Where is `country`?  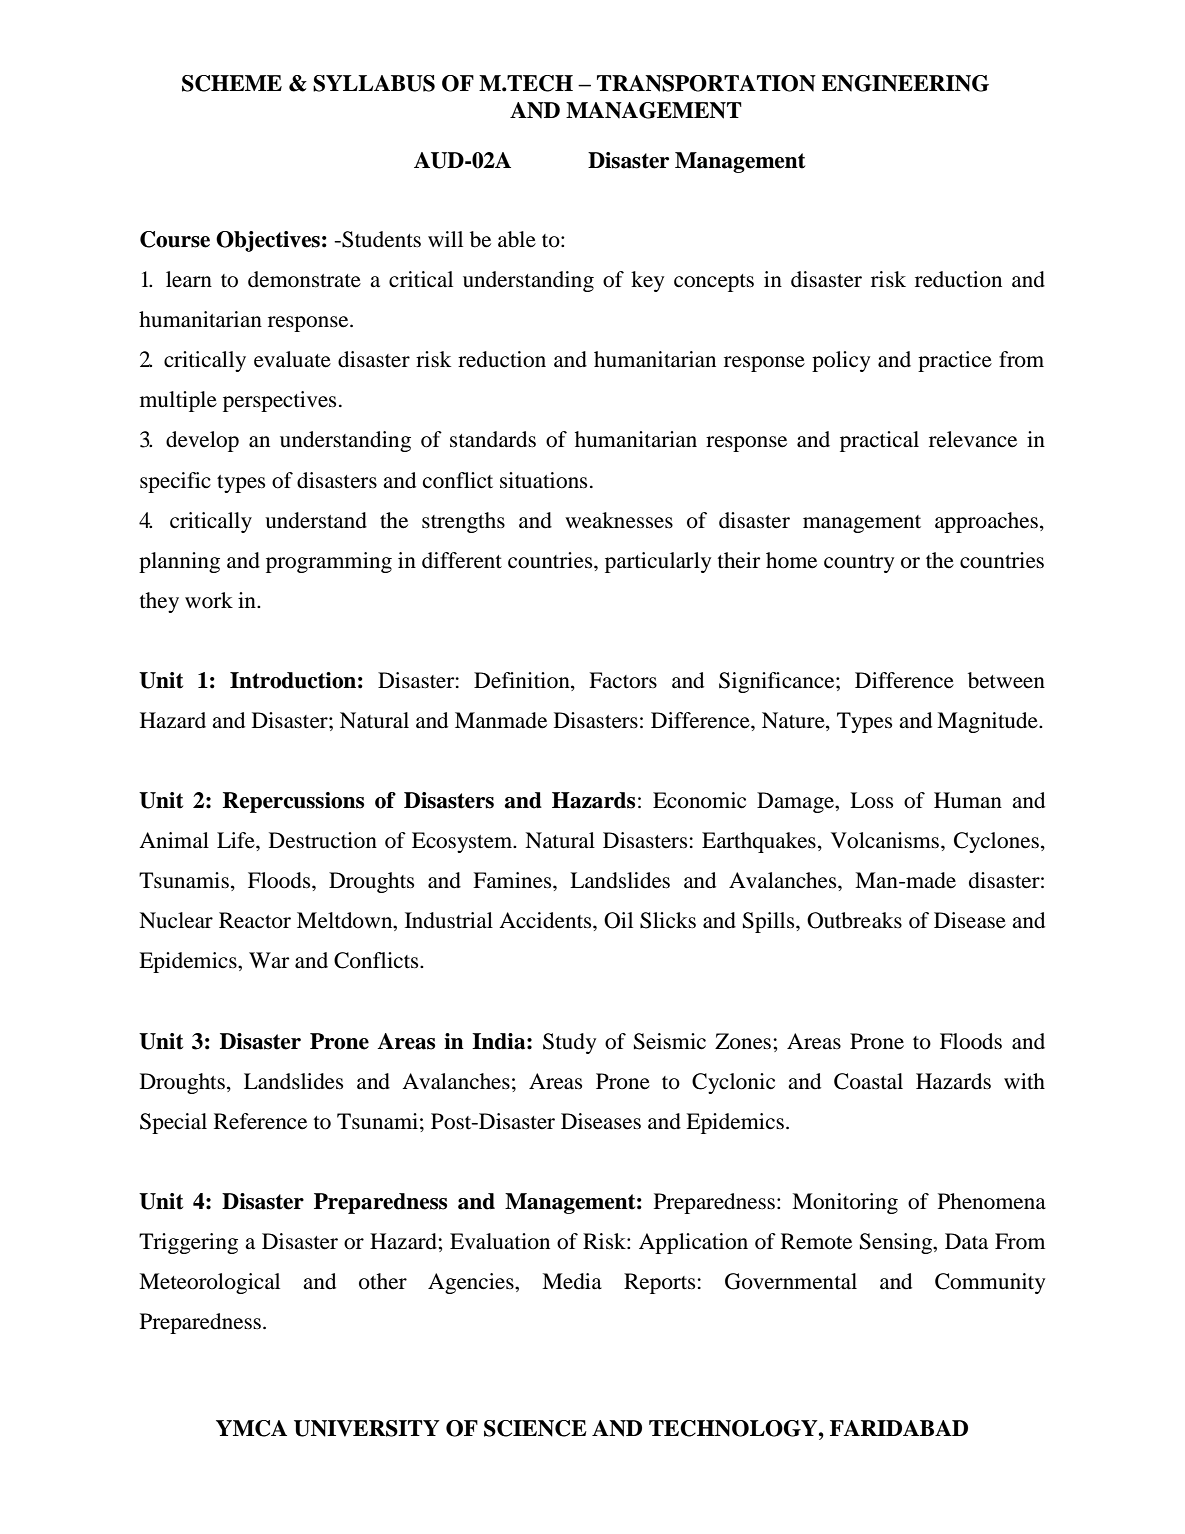 country is located at coordinates (859, 564).
